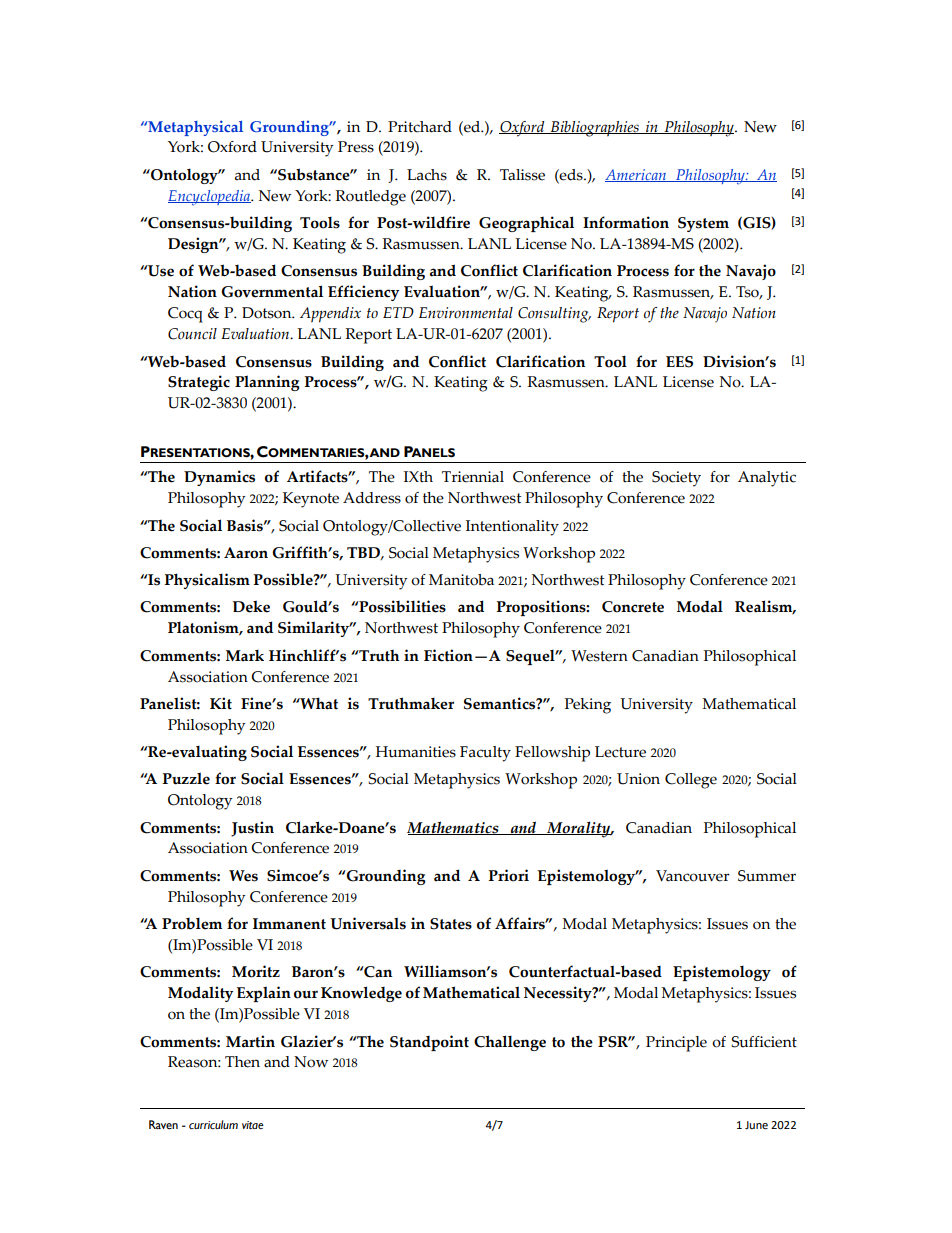 The image size is (952, 1233). Describe the element at coordinates (267, 383) in the page. I see `Planning` at that location.
